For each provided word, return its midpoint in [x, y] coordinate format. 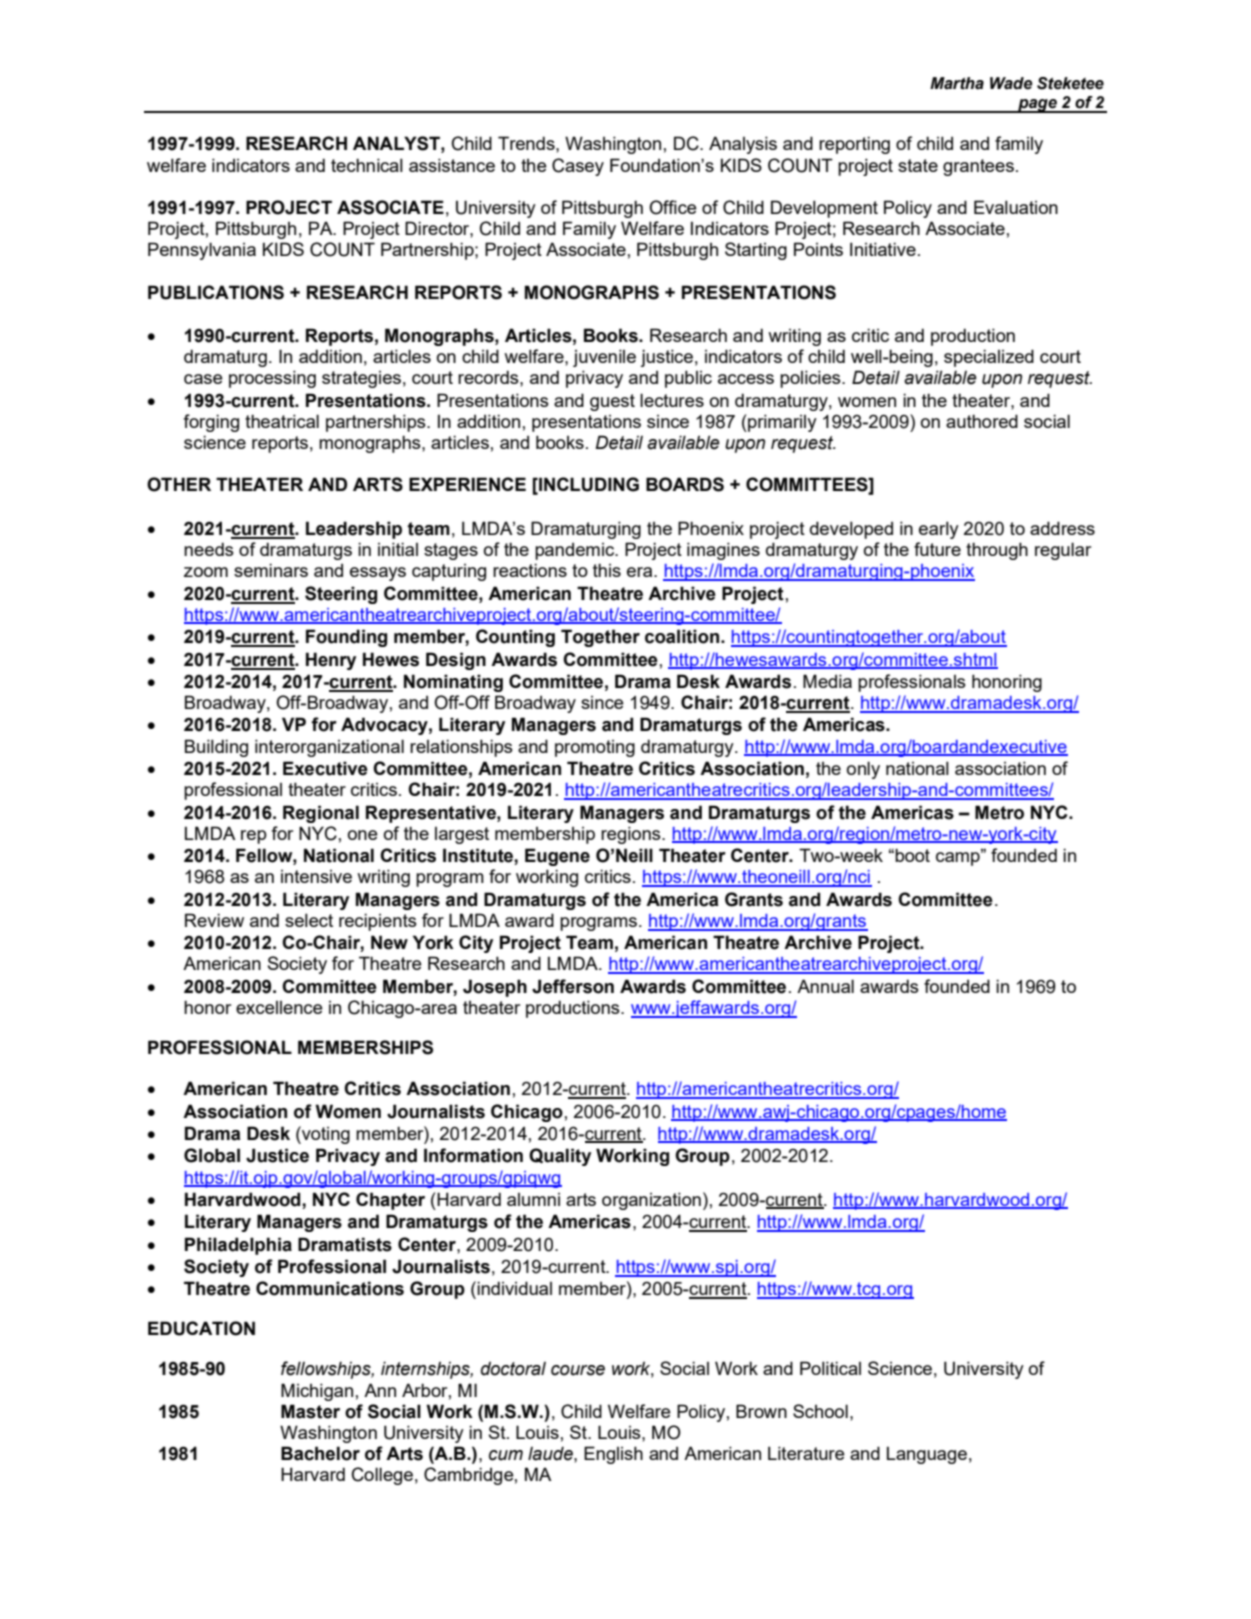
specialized [989, 358]
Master [310, 1411]
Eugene [557, 857]
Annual [825, 986]
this [607, 570]
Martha [957, 83]
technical [367, 165]
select [309, 920]
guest [612, 402]
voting [325, 1135]
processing [272, 379]
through [997, 551]
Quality [560, 1157]
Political [830, 1368]
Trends [527, 143]
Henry [331, 661]
